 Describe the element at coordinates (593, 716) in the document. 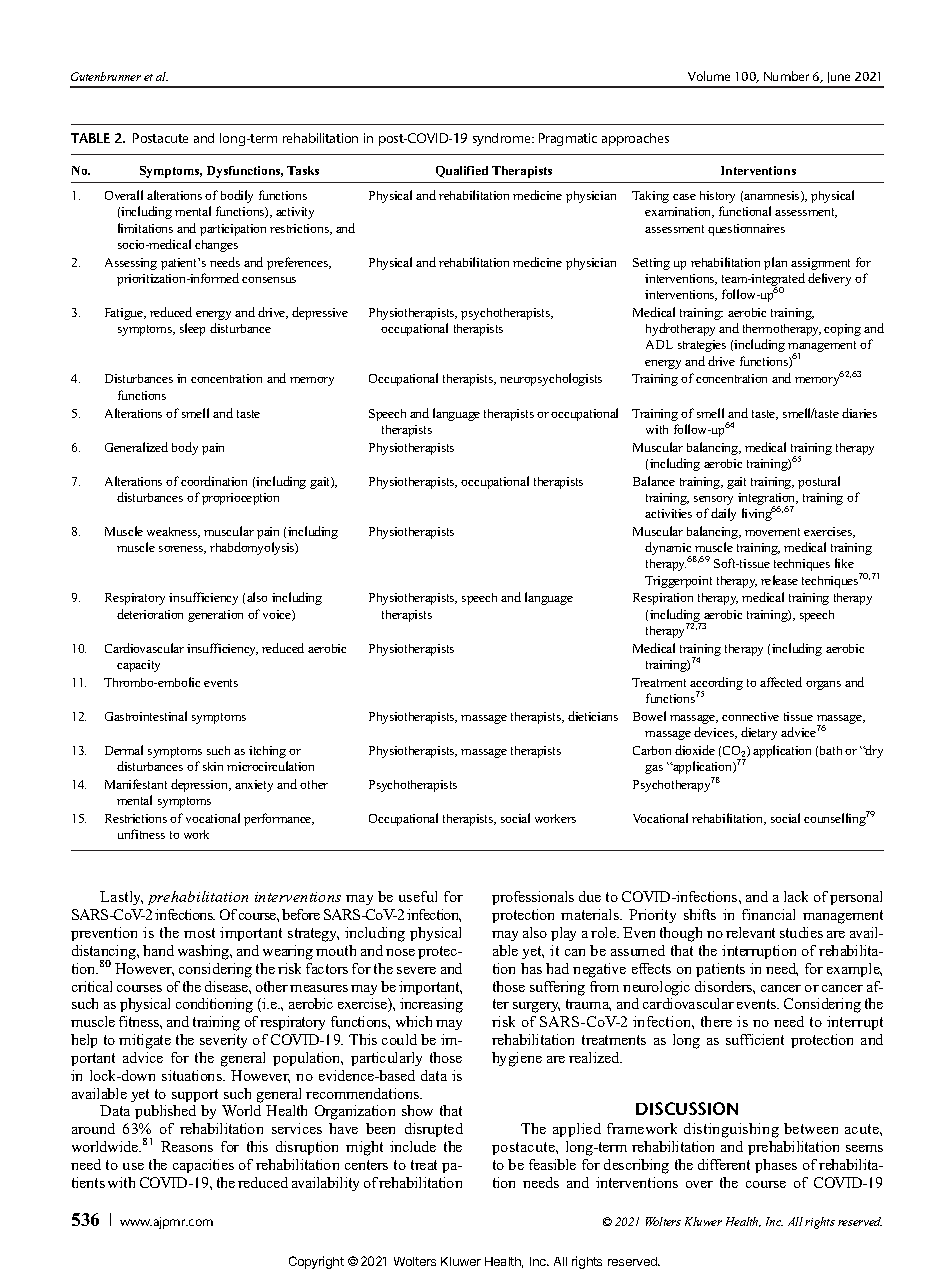

I see `dieticians` at that location.
